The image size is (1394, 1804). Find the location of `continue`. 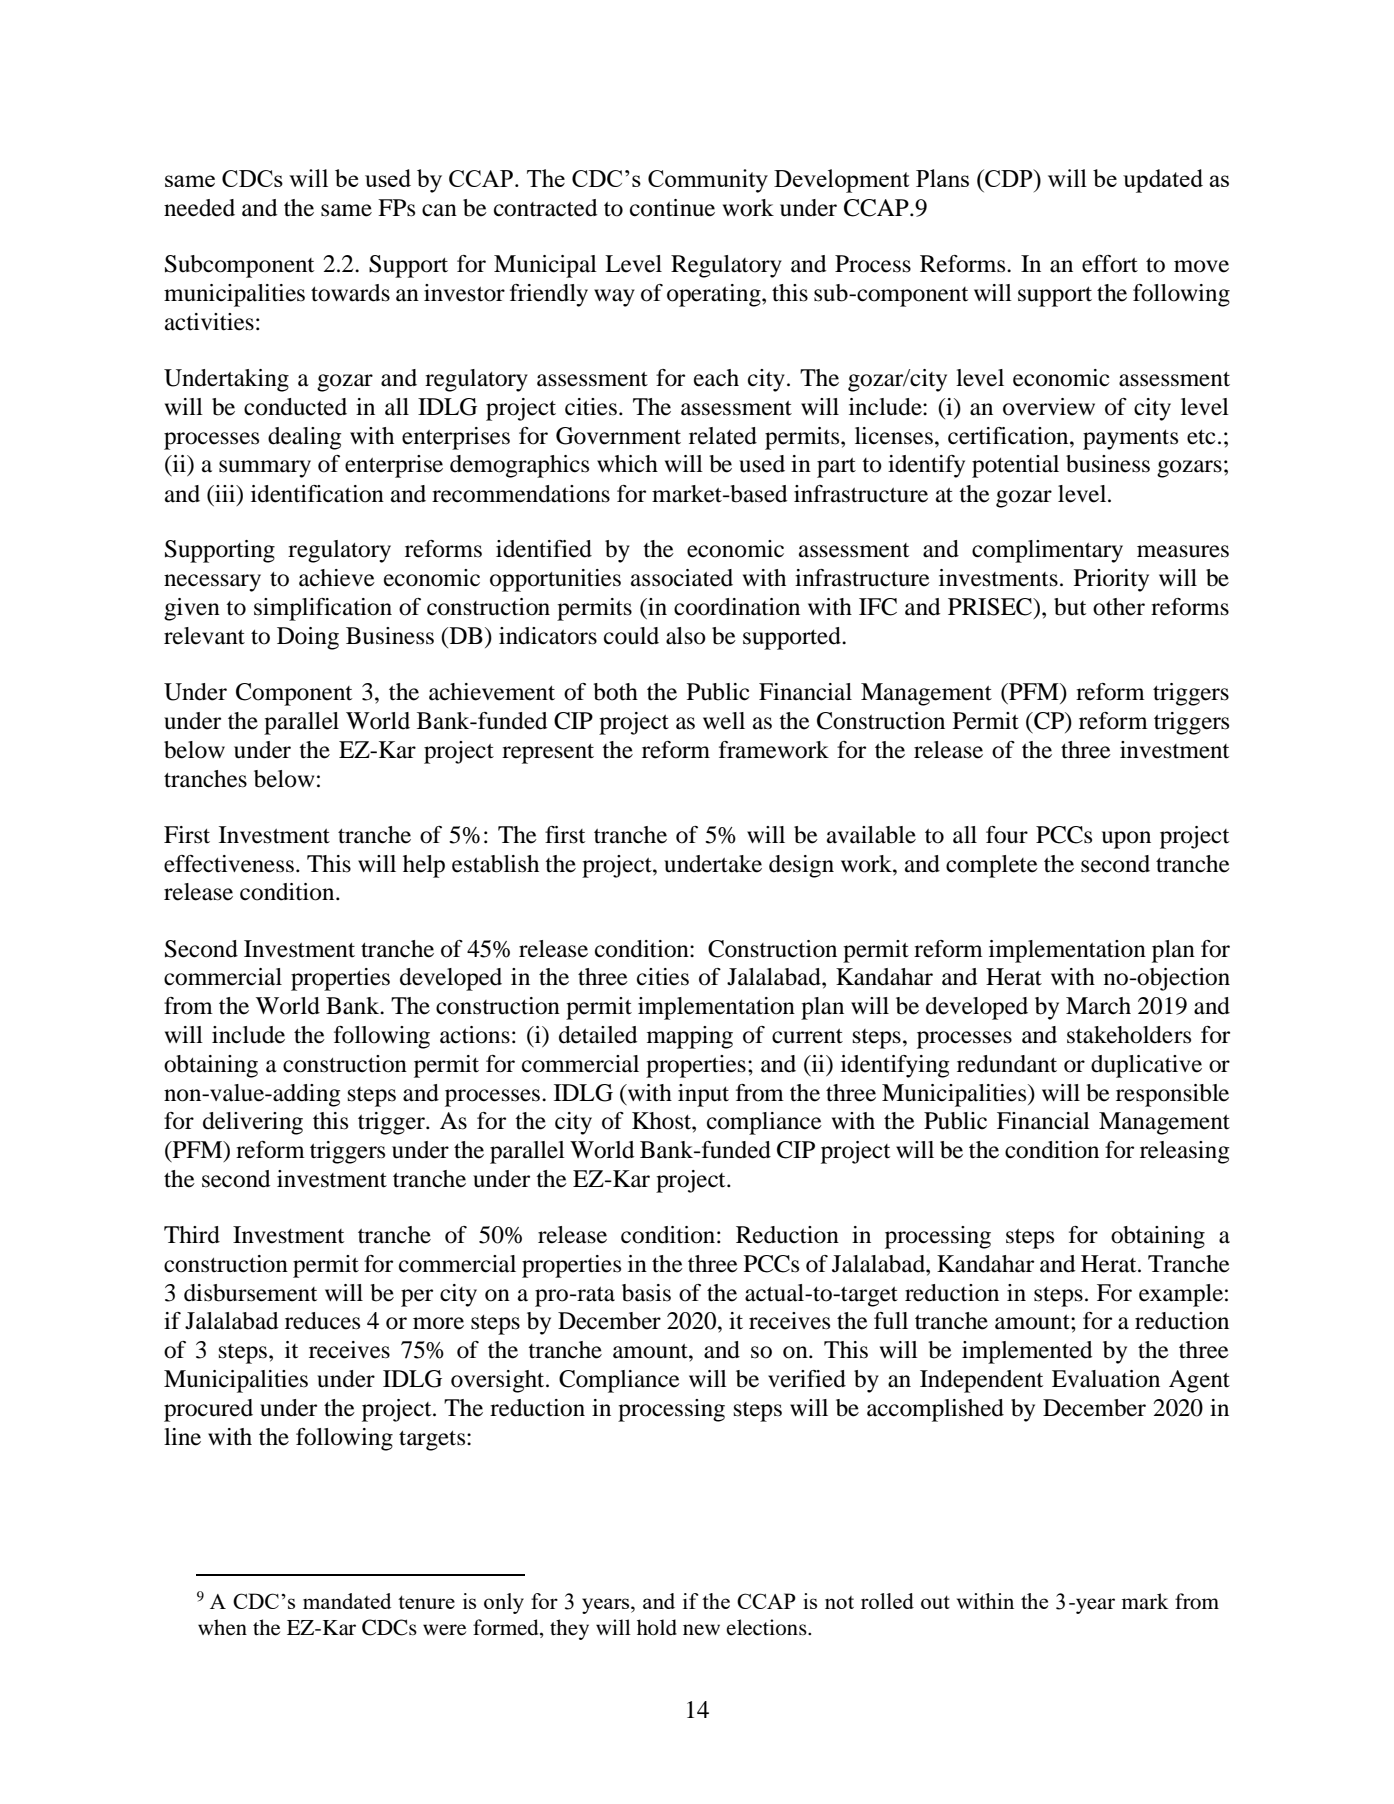

continue is located at coordinates (672, 208).
